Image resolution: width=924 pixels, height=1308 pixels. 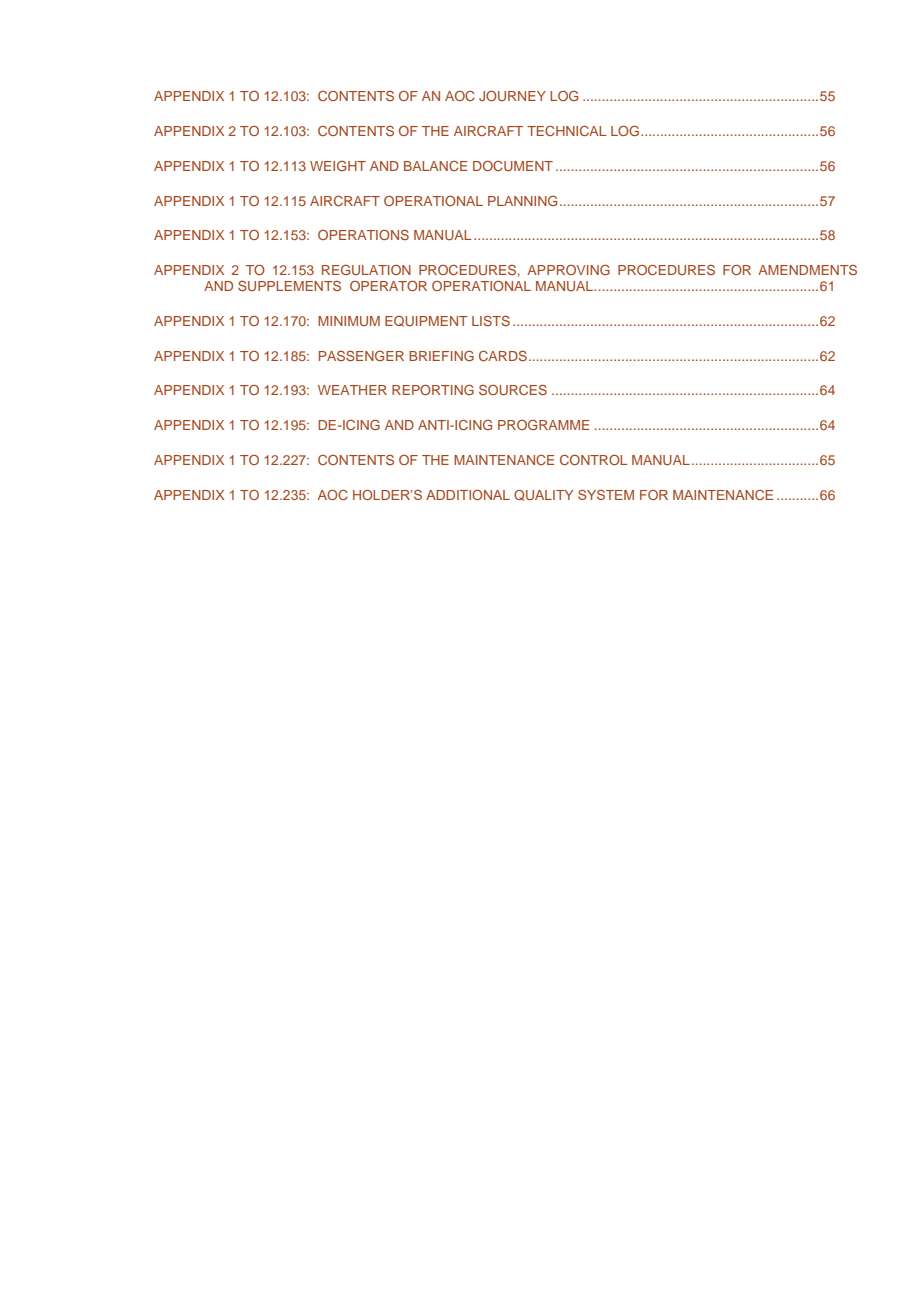 I want to click on ADDITIONAL, so click(x=468, y=495).
